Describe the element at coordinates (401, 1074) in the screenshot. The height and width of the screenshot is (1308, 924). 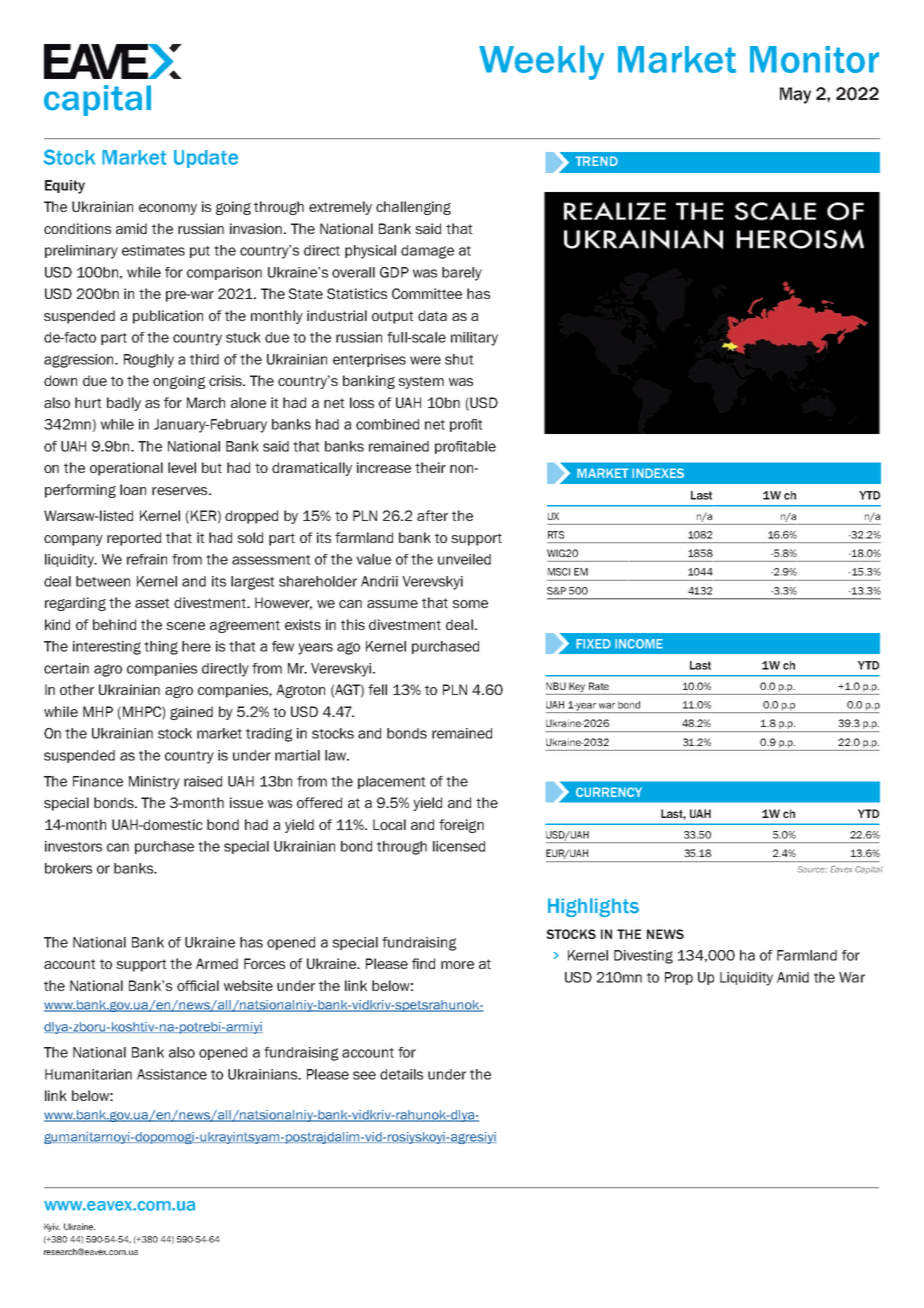
I see `details` at that location.
